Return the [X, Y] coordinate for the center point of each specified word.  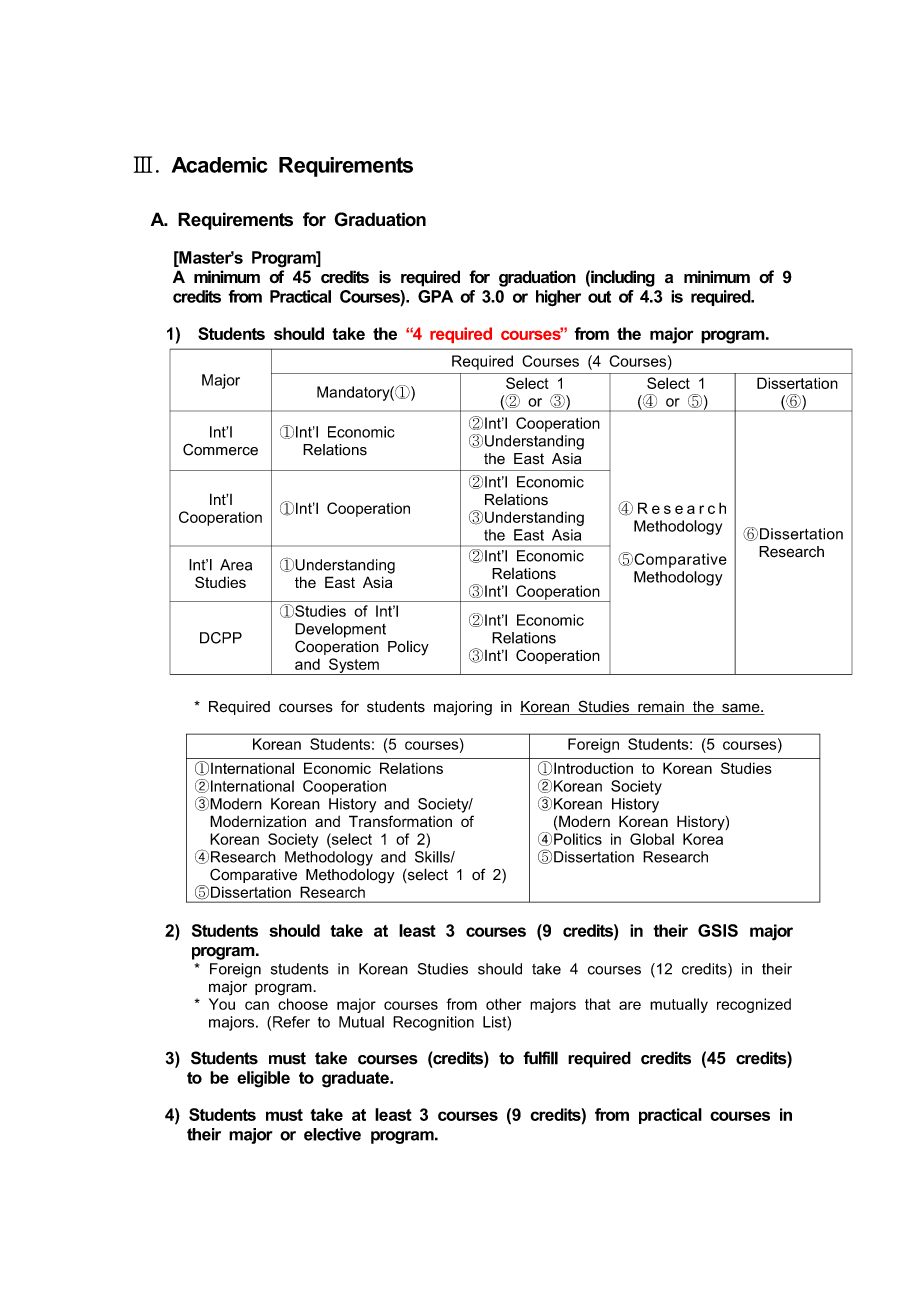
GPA [435, 296]
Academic [219, 165]
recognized [754, 1005]
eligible [263, 1079]
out [599, 297]
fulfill [540, 1058]
